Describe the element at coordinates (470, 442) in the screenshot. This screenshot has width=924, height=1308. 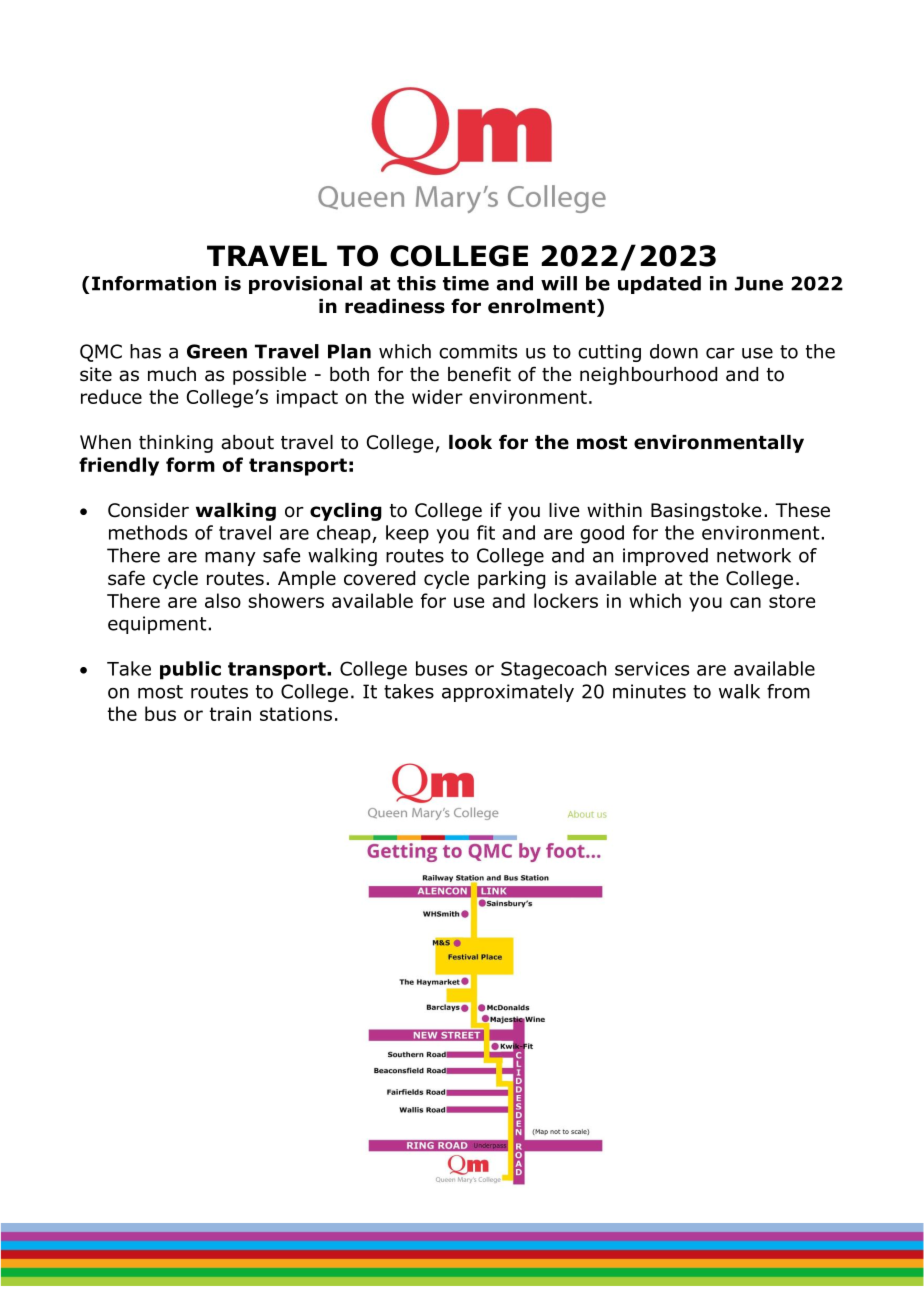
I see `look` at that location.
